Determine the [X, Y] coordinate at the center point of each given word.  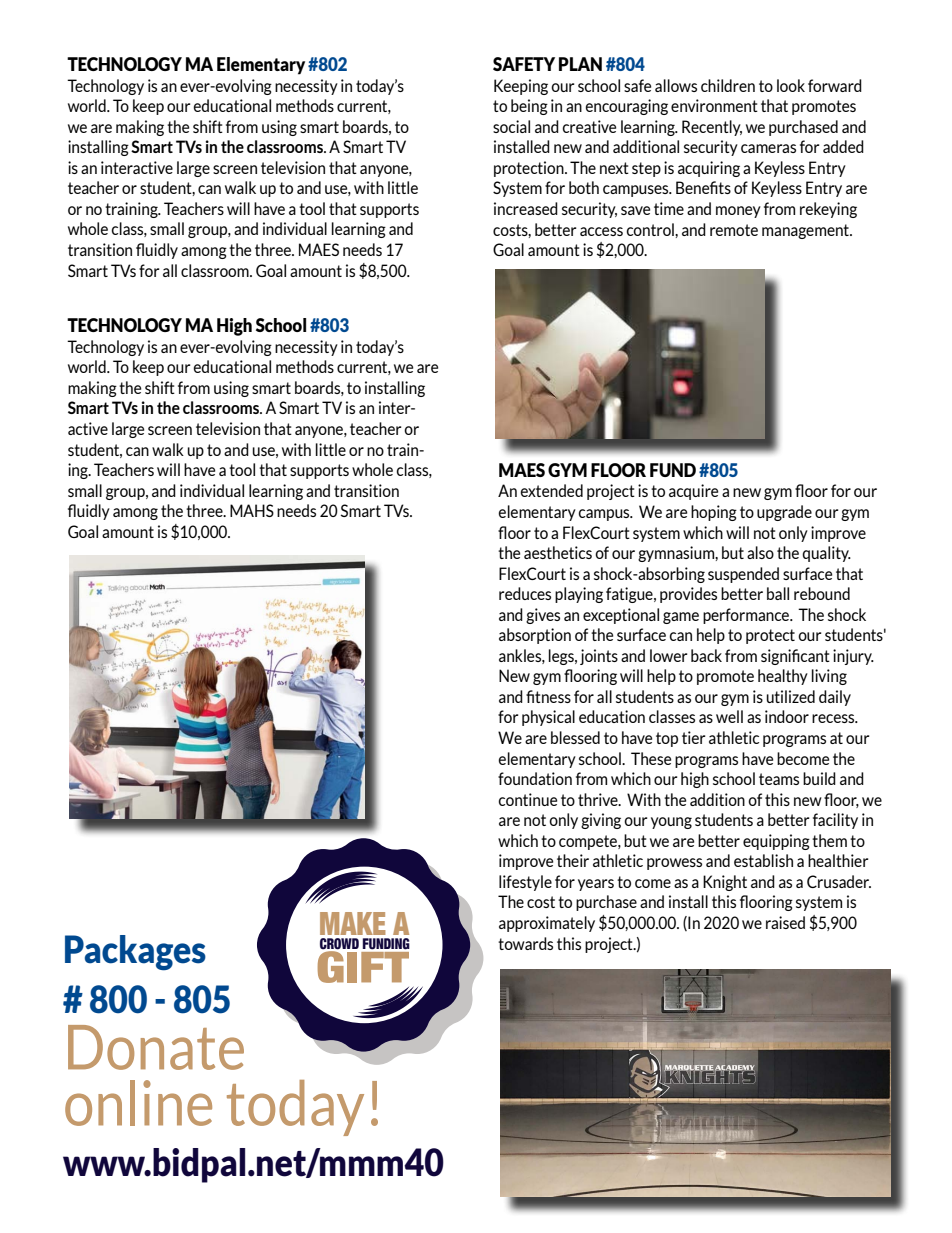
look [791, 85]
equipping [776, 842]
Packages [135, 953]
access [601, 231]
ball [778, 593]
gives [543, 616]
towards [525, 943]
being [529, 107]
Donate [156, 1047]
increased [526, 208]
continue [527, 799]
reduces [525, 593]
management [807, 231]
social [511, 126]
